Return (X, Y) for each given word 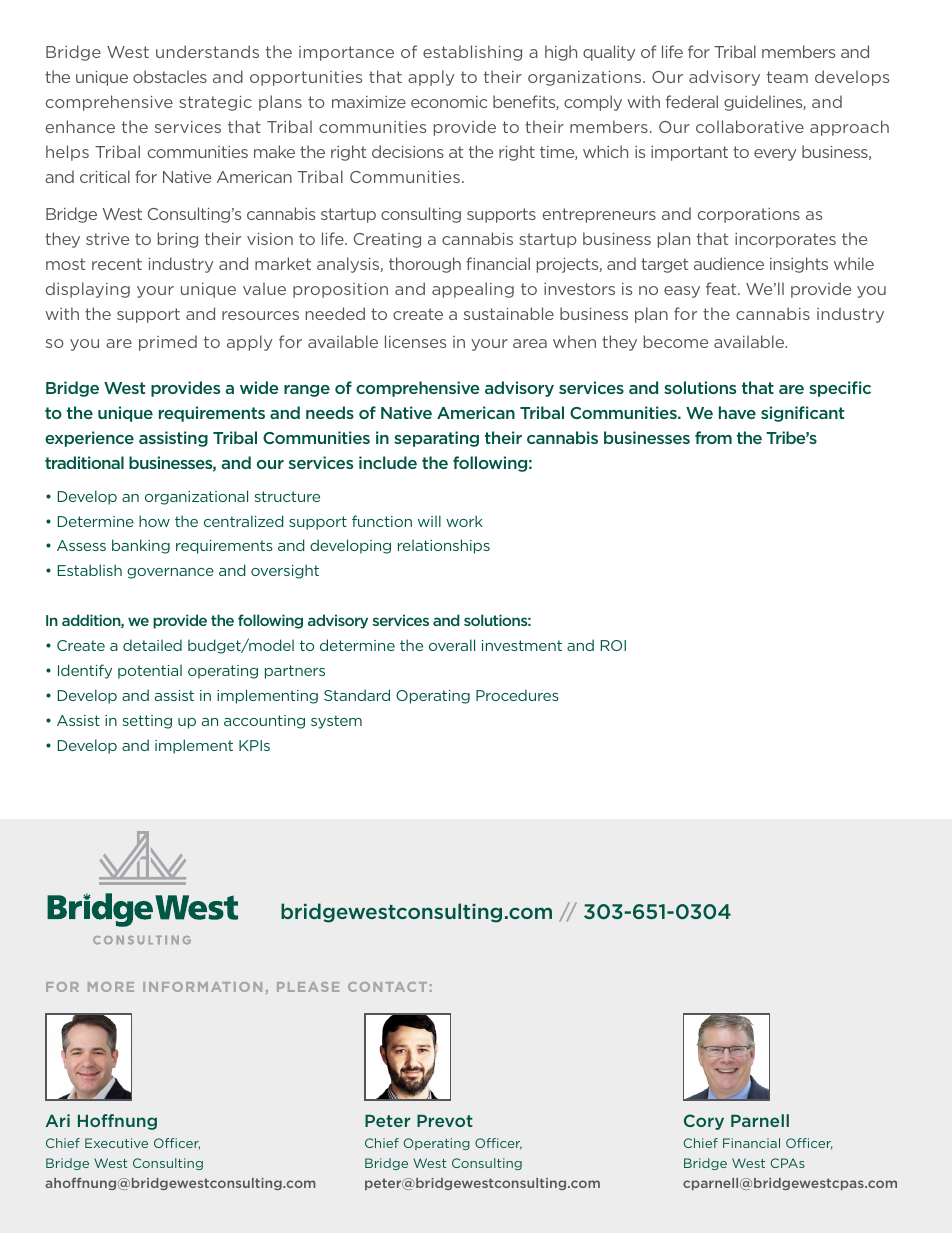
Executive (116, 1143)
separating (436, 439)
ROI (613, 645)
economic (449, 102)
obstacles (170, 76)
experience (89, 439)
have (737, 412)
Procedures (517, 695)
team (787, 77)
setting (147, 722)
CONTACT (387, 987)
